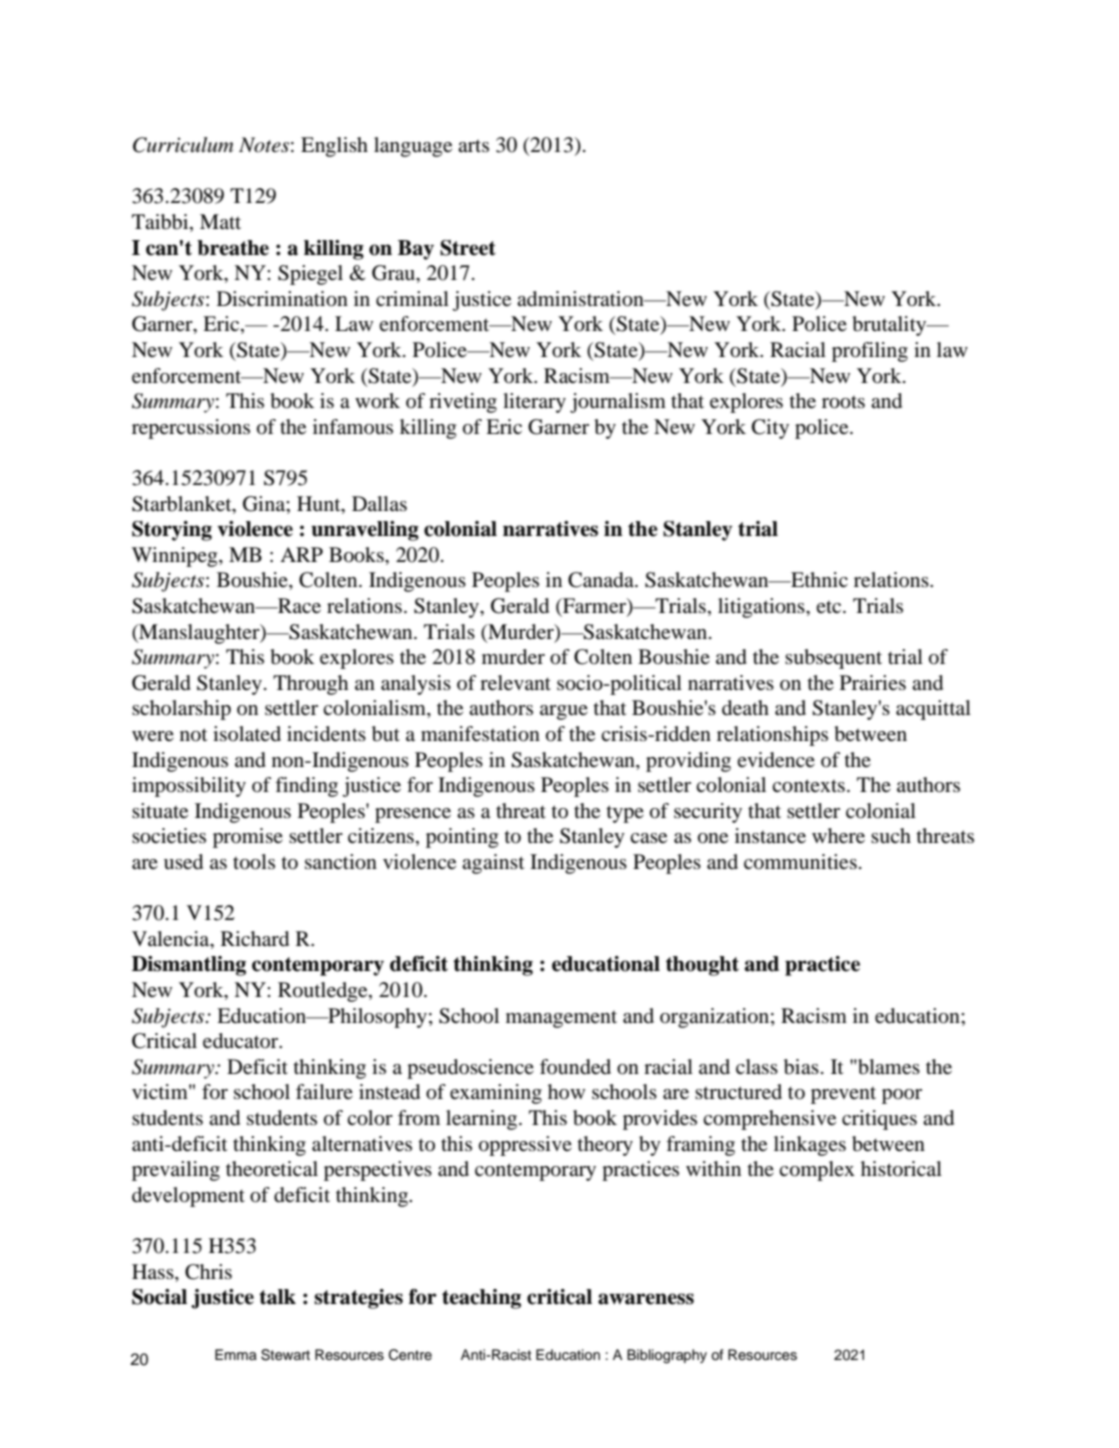  I want to click on against, so click(493, 864).
